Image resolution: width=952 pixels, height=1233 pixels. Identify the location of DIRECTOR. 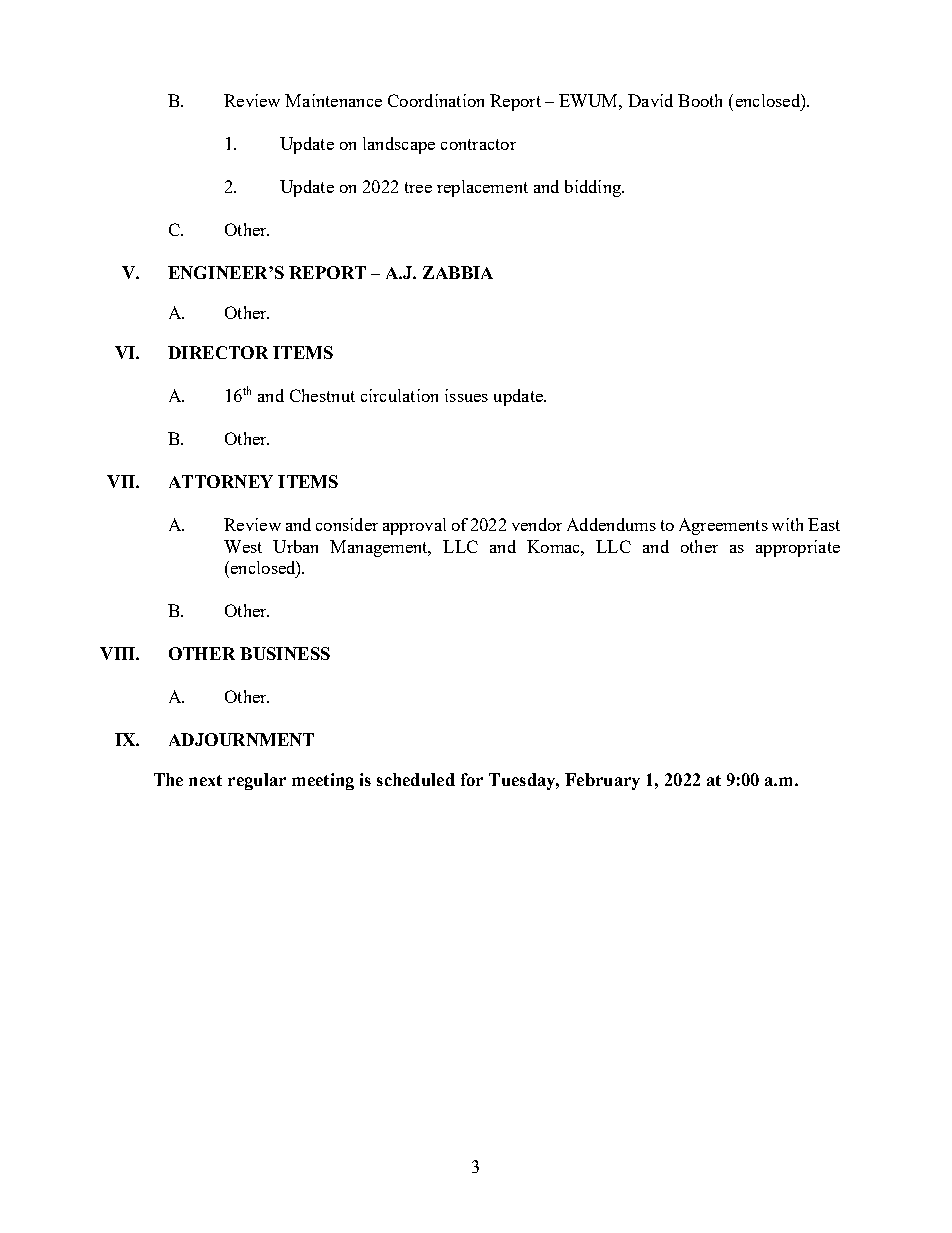
(218, 352).
